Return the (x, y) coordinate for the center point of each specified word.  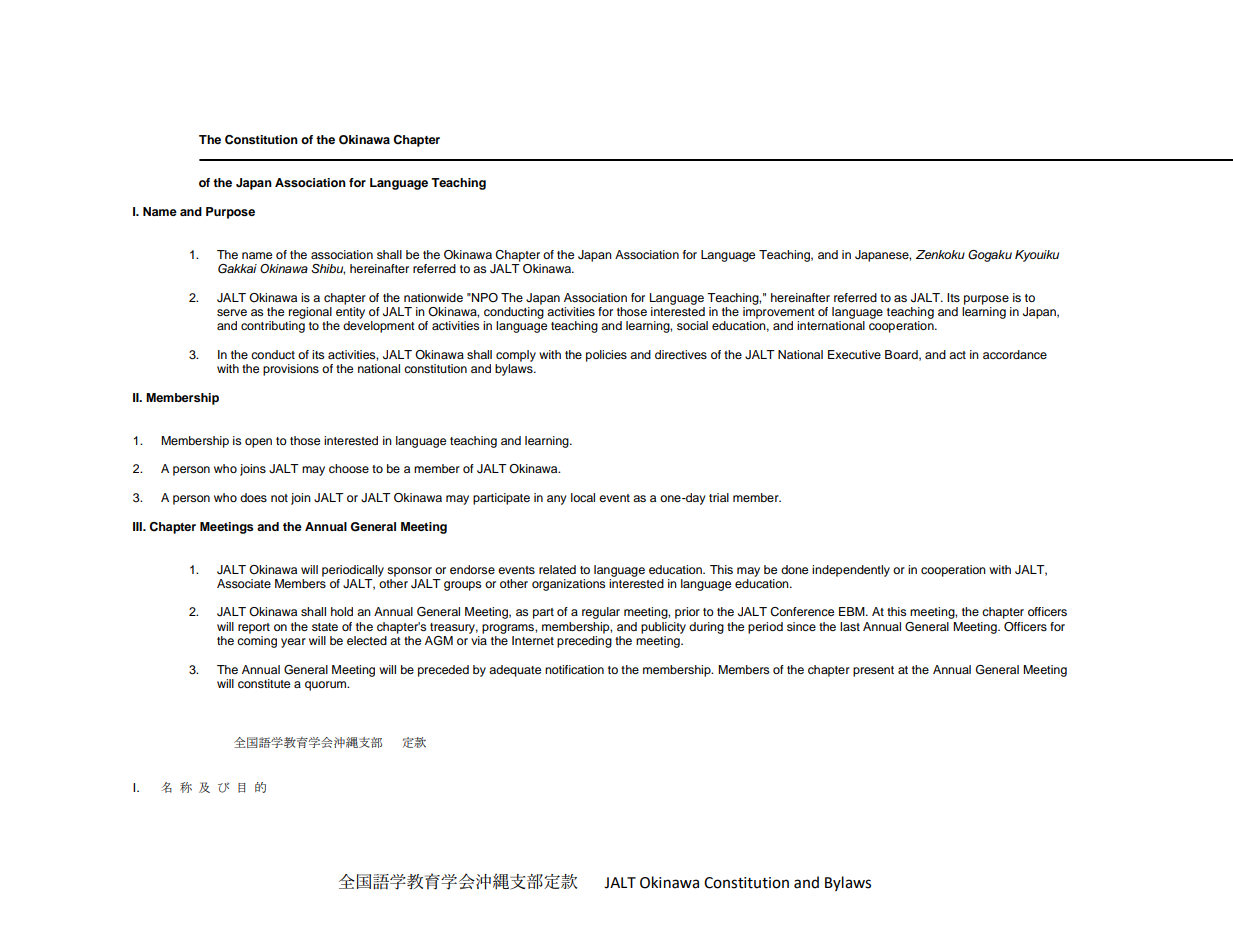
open (258, 443)
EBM (853, 611)
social (692, 325)
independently (851, 571)
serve (232, 312)
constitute (264, 683)
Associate (244, 583)
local (583, 497)
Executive (854, 354)
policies (606, 356)
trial (719, 497)
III (138, 526)
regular (601, 613)
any (557, 500)
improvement (779, 311)
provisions (291, 370)
